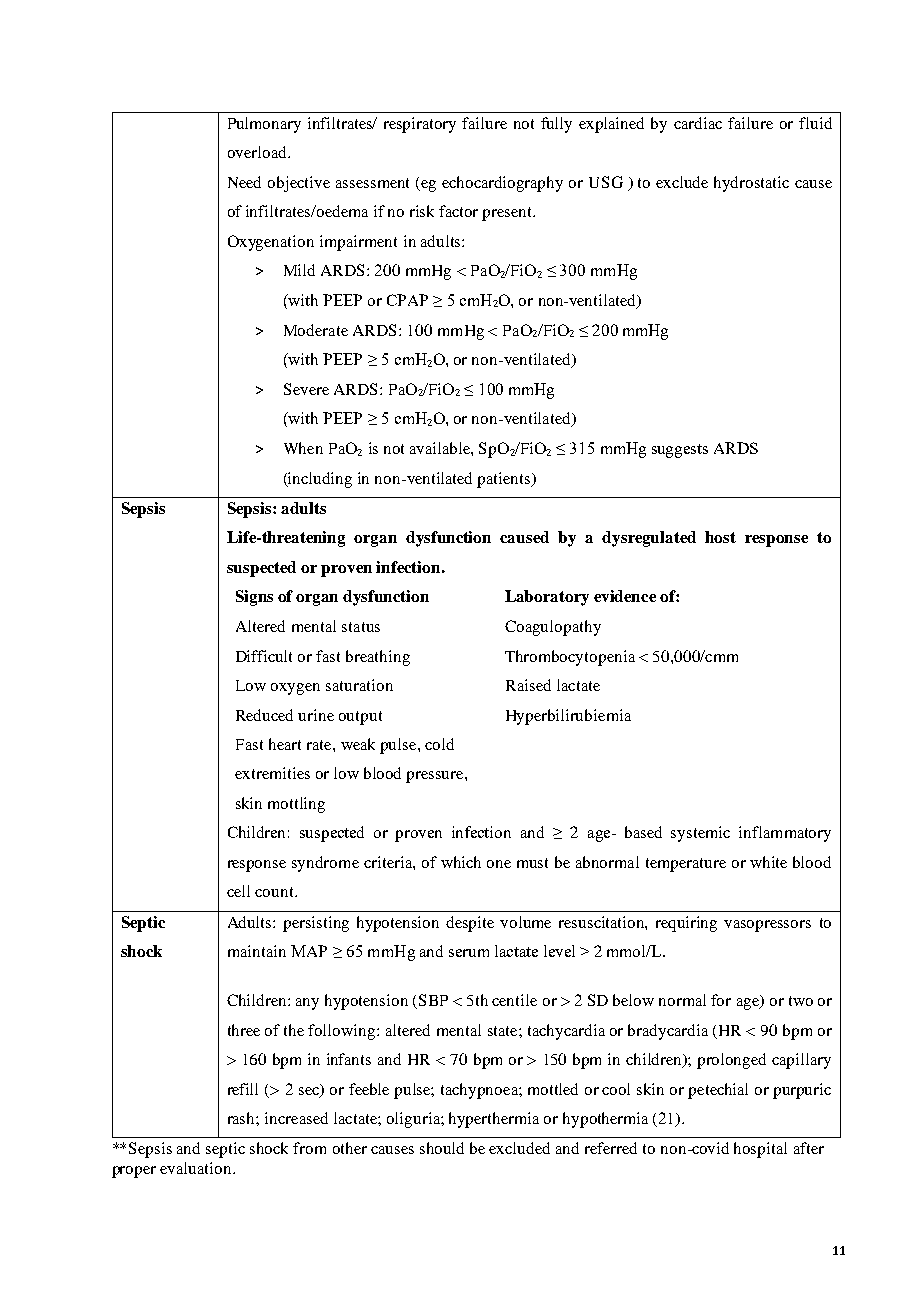  Describe the element at coordinates (238, 891) in the document. I see `cell` at that location.
